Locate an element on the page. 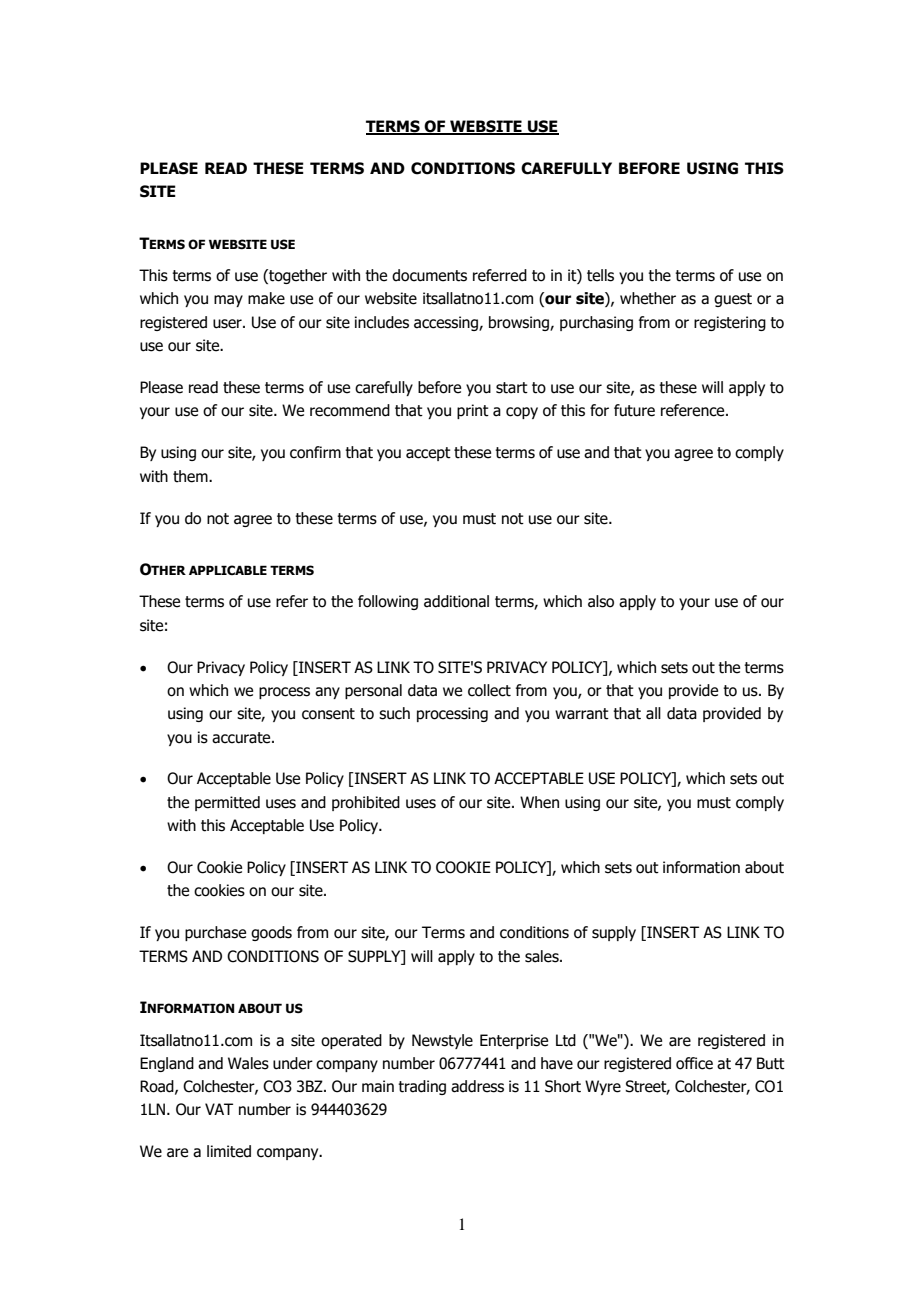 This document has width=924, height=1308. Butt is located at coordinates (771, 1063).
